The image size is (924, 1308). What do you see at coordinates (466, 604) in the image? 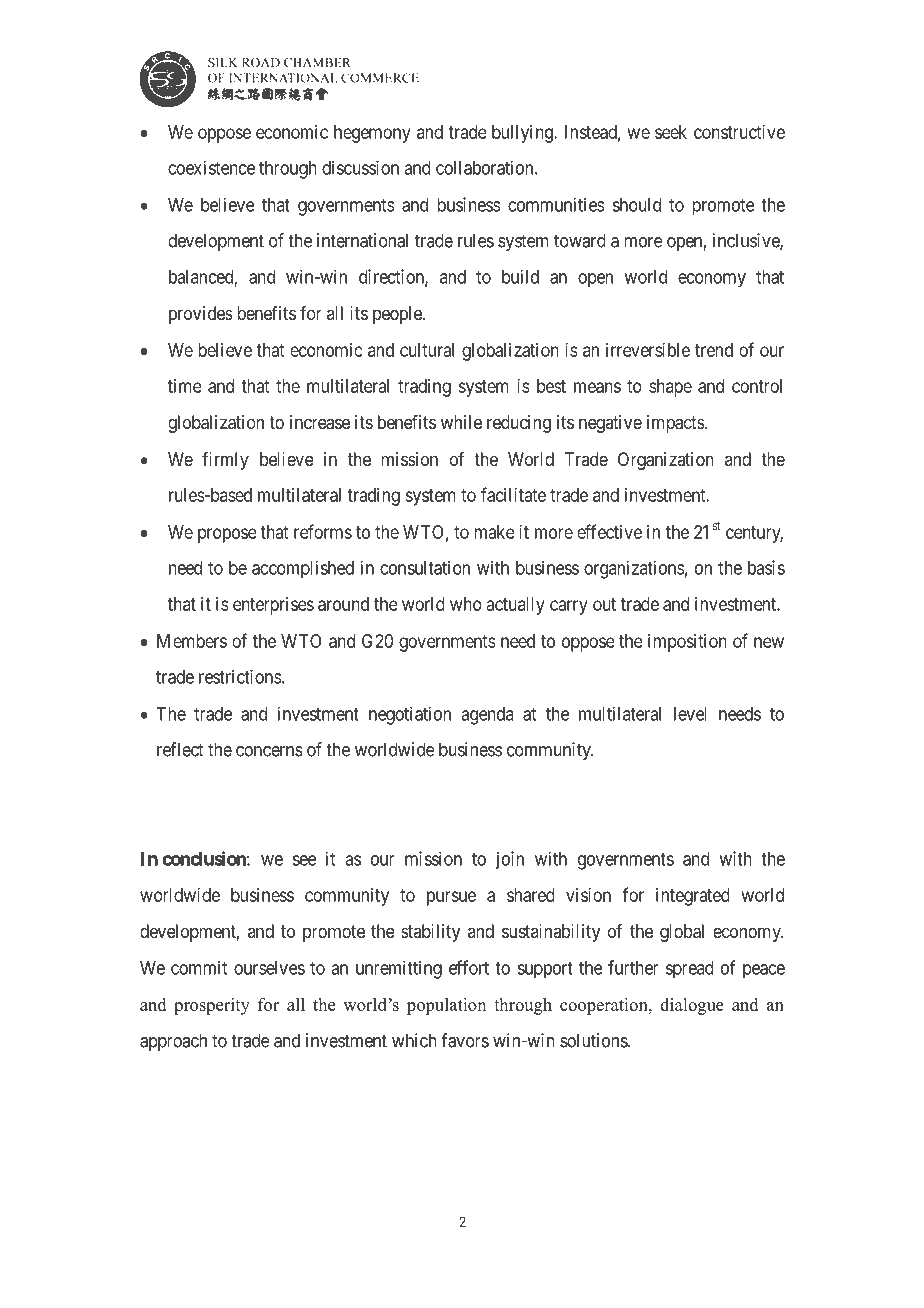
I see `who` at bounding box center [466, 604].
